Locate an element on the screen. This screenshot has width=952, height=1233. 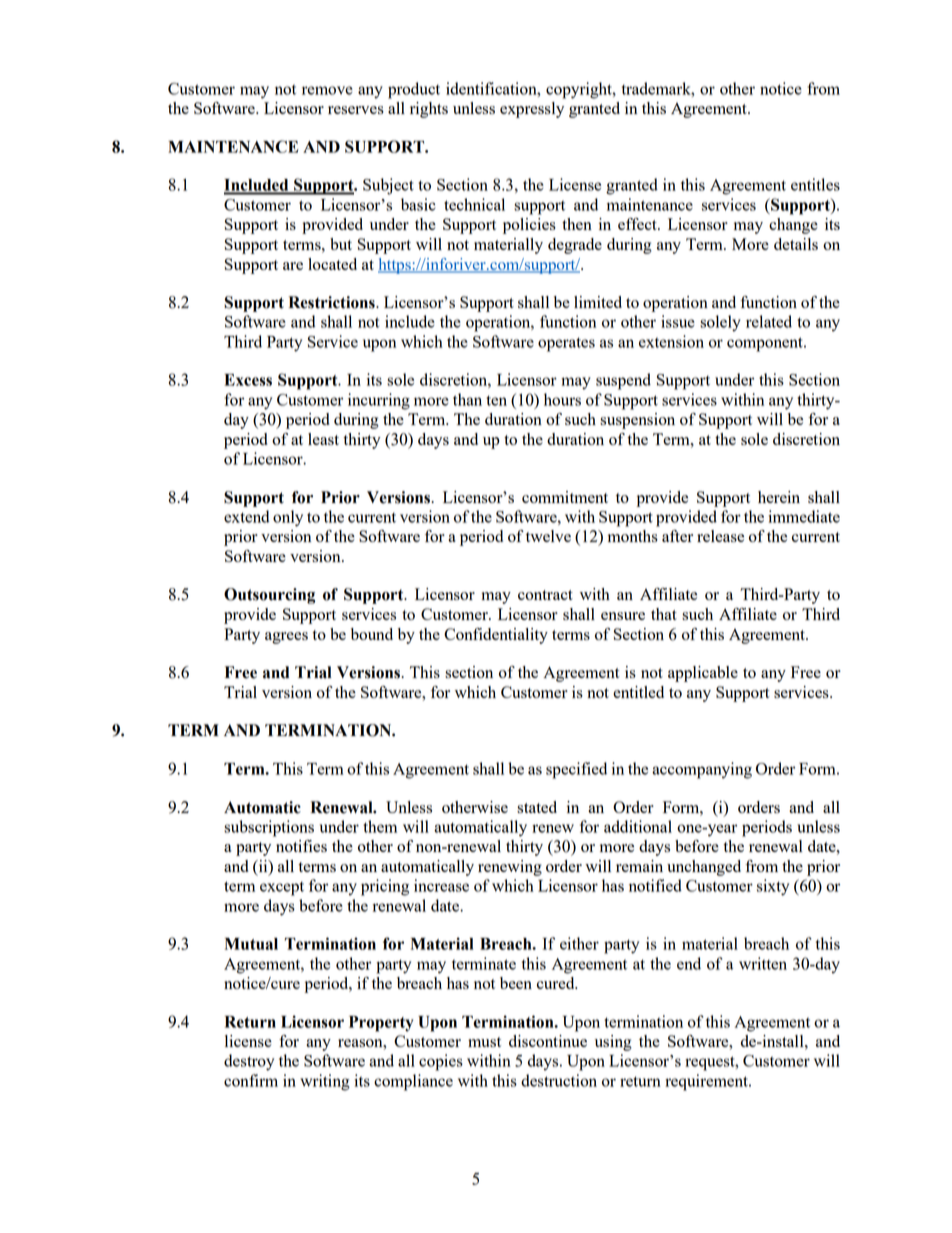
discontinue is located at coordinates (548, 1041).
